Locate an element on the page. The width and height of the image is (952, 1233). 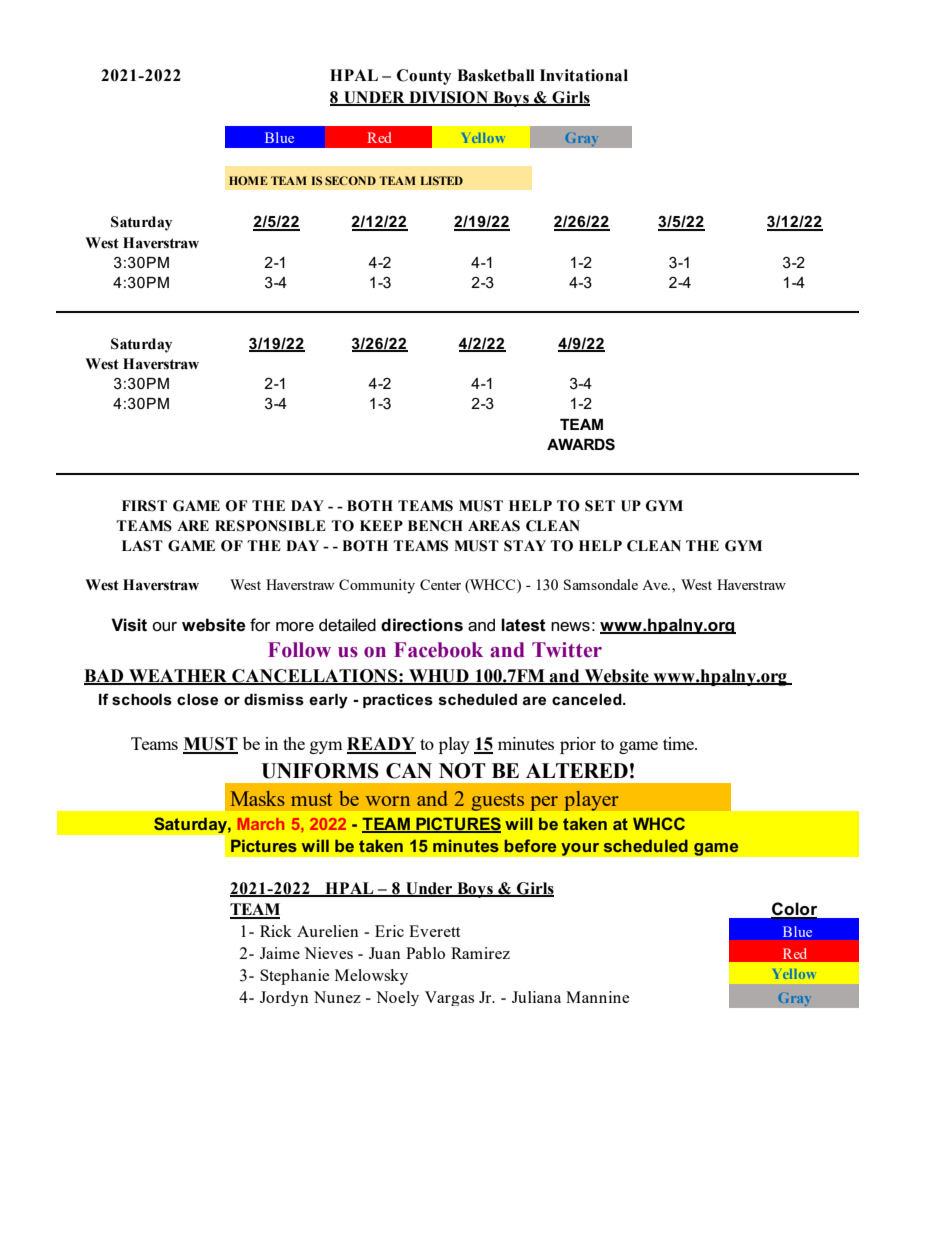
March is located at coordinates (261, 824).
